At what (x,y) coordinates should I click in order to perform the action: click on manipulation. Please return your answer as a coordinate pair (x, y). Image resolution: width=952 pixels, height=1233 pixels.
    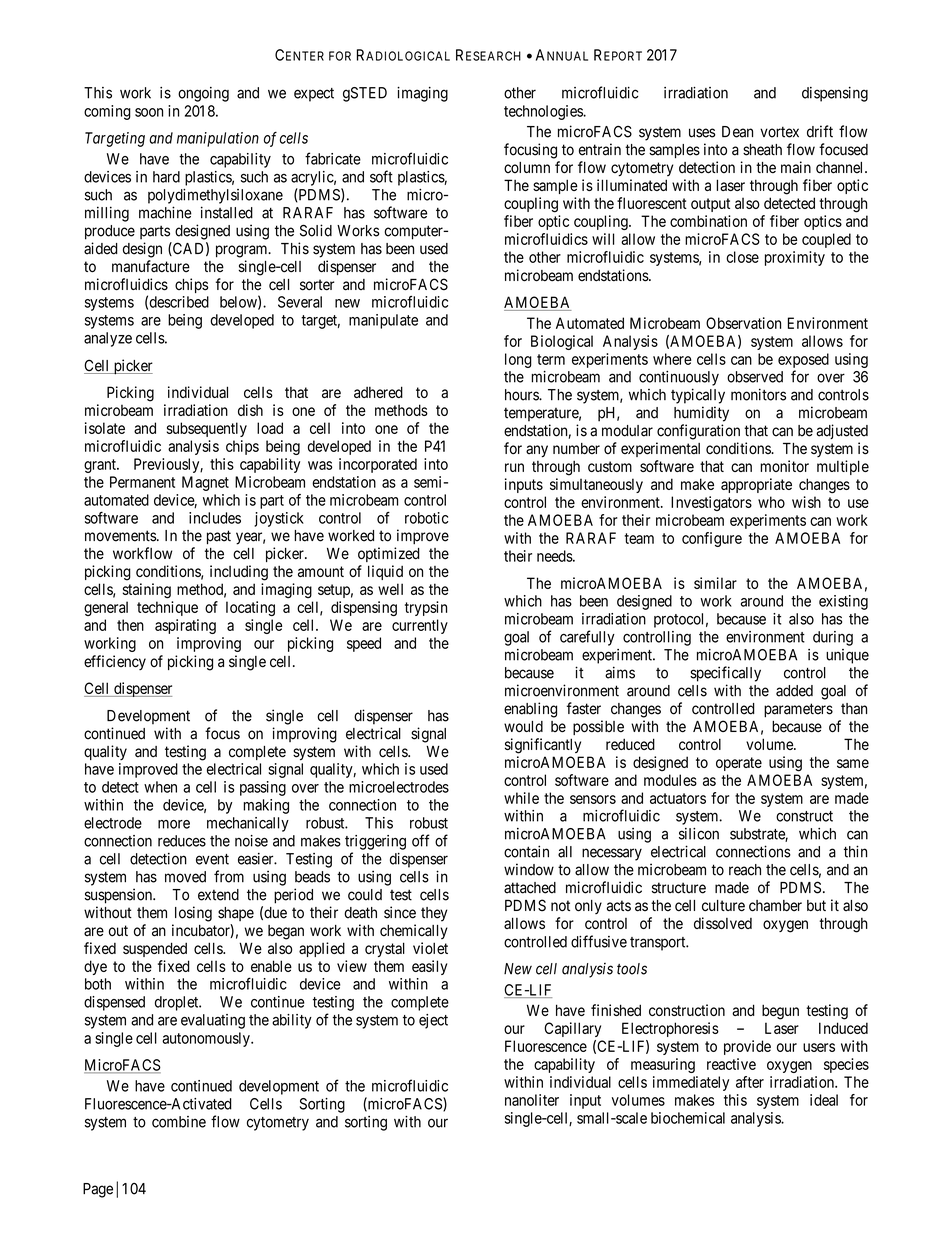
    Looking at the image, I should click on (218, 139).
